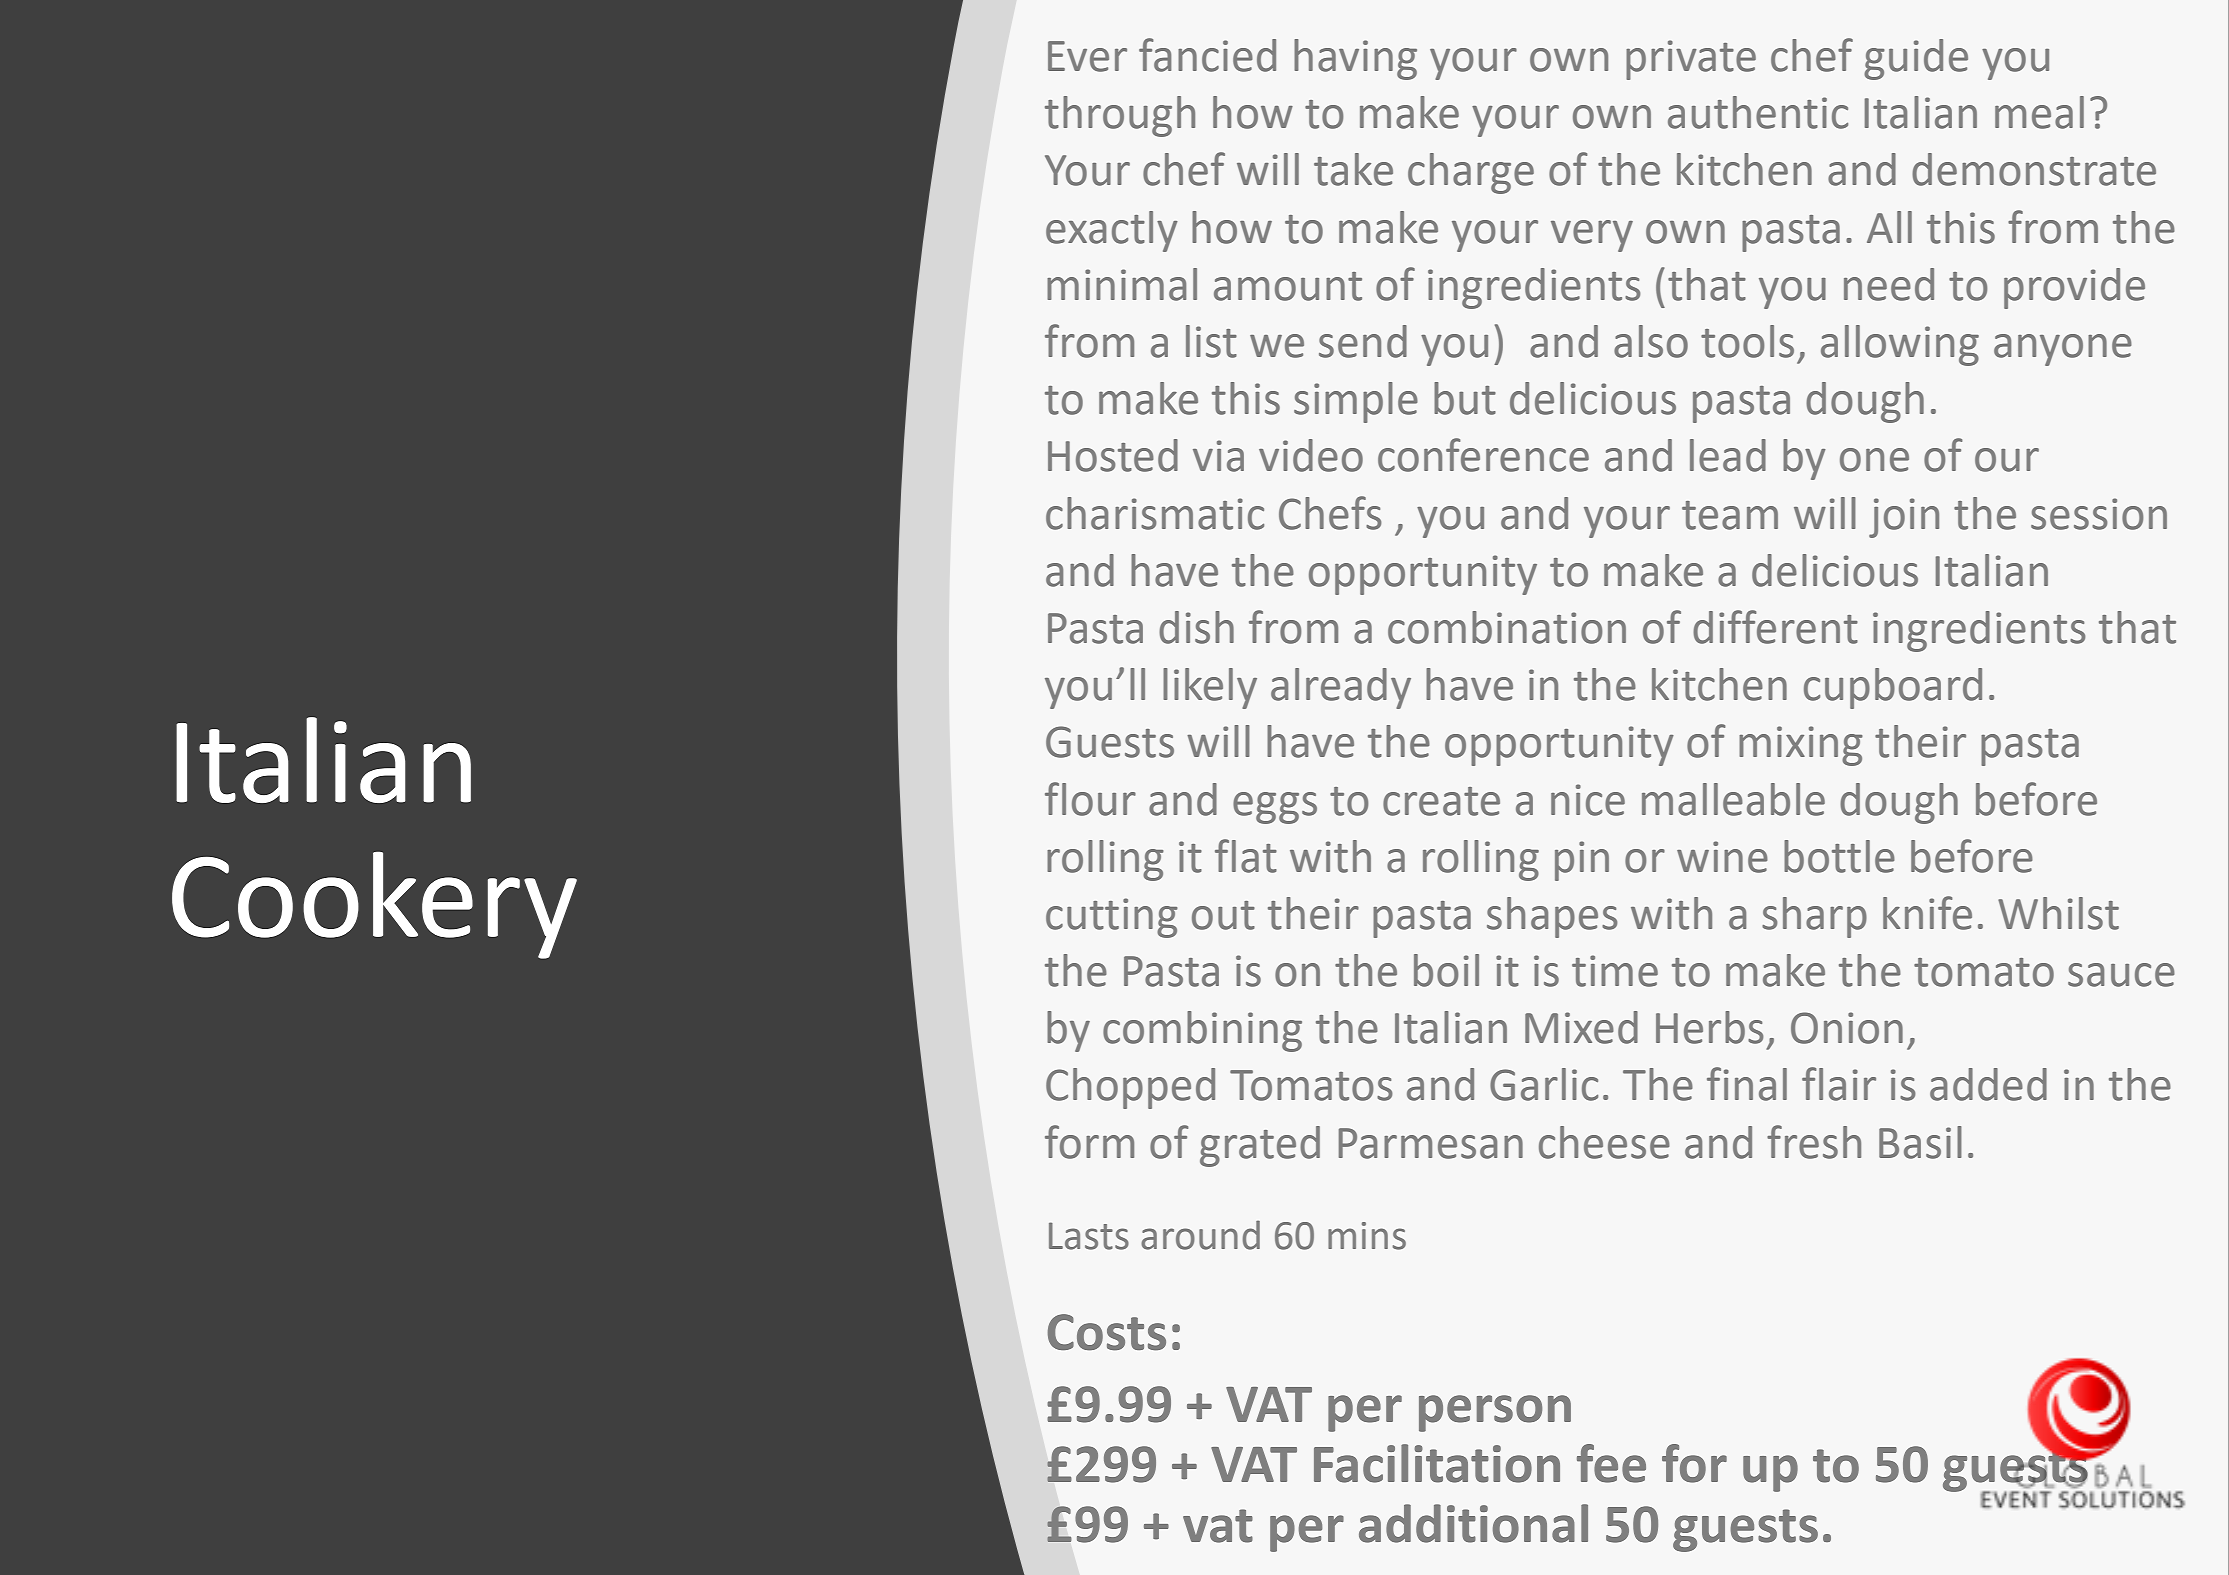 Image resolution: width=2229 pixels, height=1575 pixels. What do you see at coordinates (1087, 56) in the image?
I see `Ever` at bounding box center [1087, 56].
